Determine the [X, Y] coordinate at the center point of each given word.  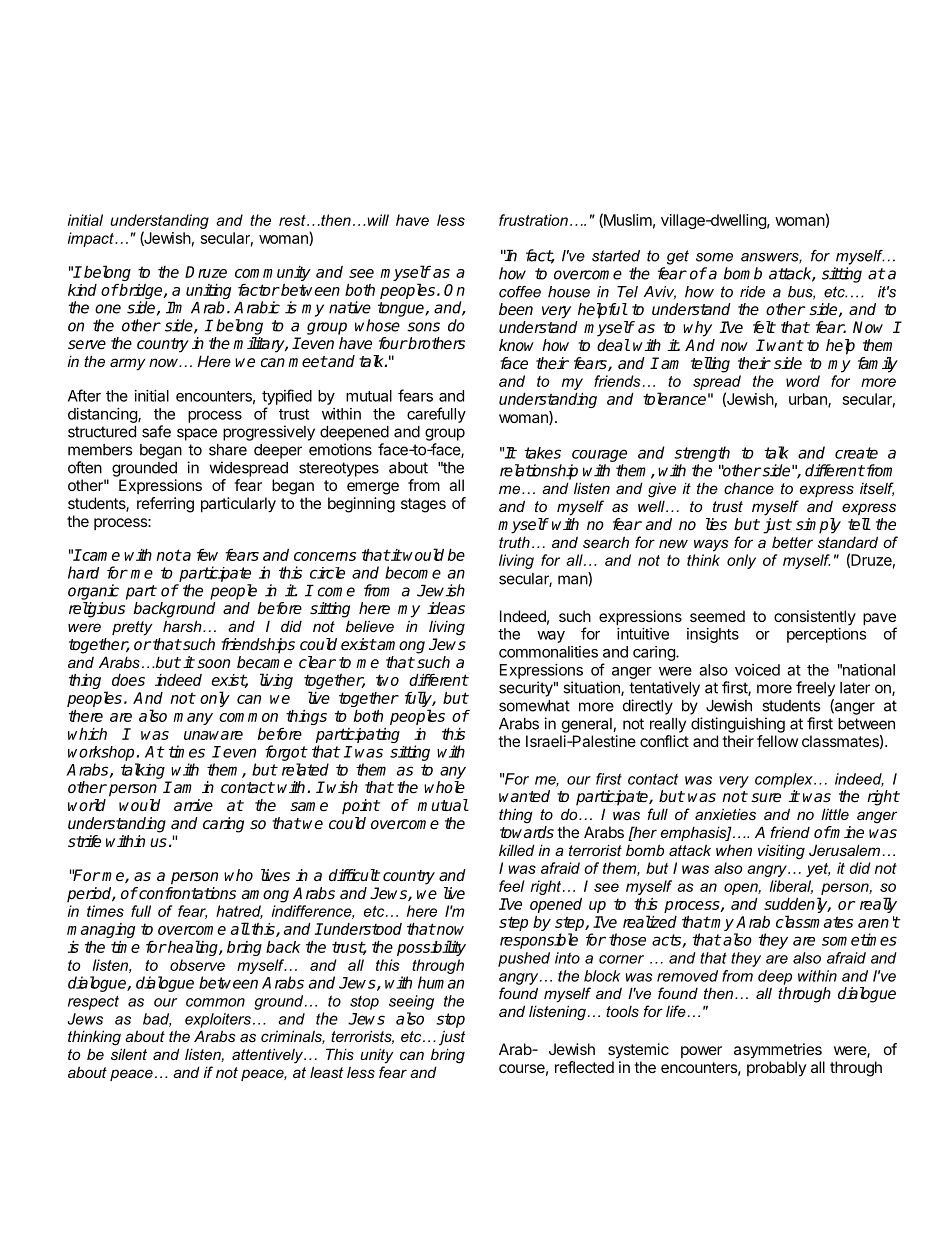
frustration [533, 220]
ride [752, 292]
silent [129, 1054]
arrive [193, 805]
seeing [411, 1002]
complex [785, 780]
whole [444, 787]
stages [423, 505]
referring [165, 505]
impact [92, 239]
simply [818, 526]
